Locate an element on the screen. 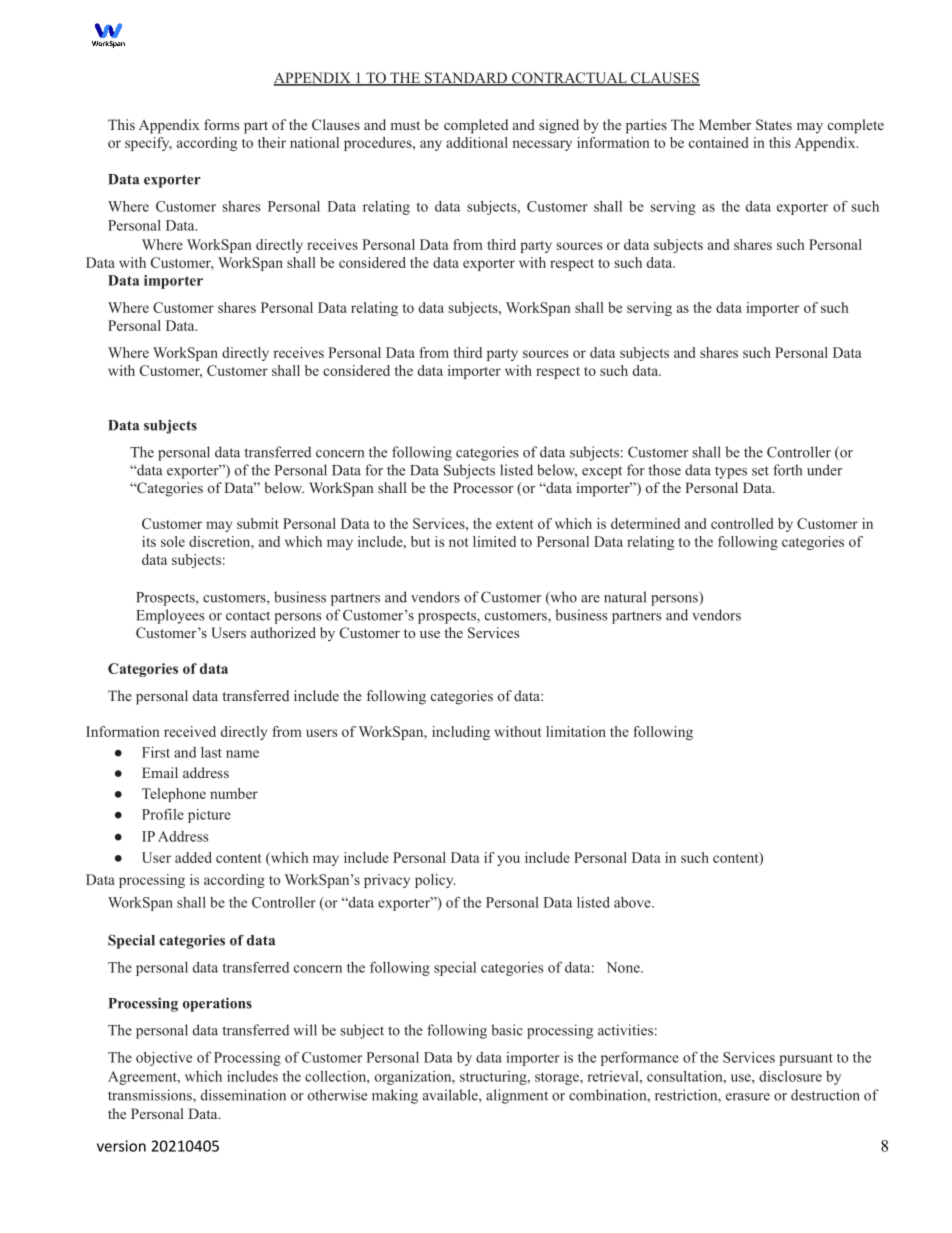 This screenshot has height=1233, width=952. dissemination is located at coordinates (243, 1095).
